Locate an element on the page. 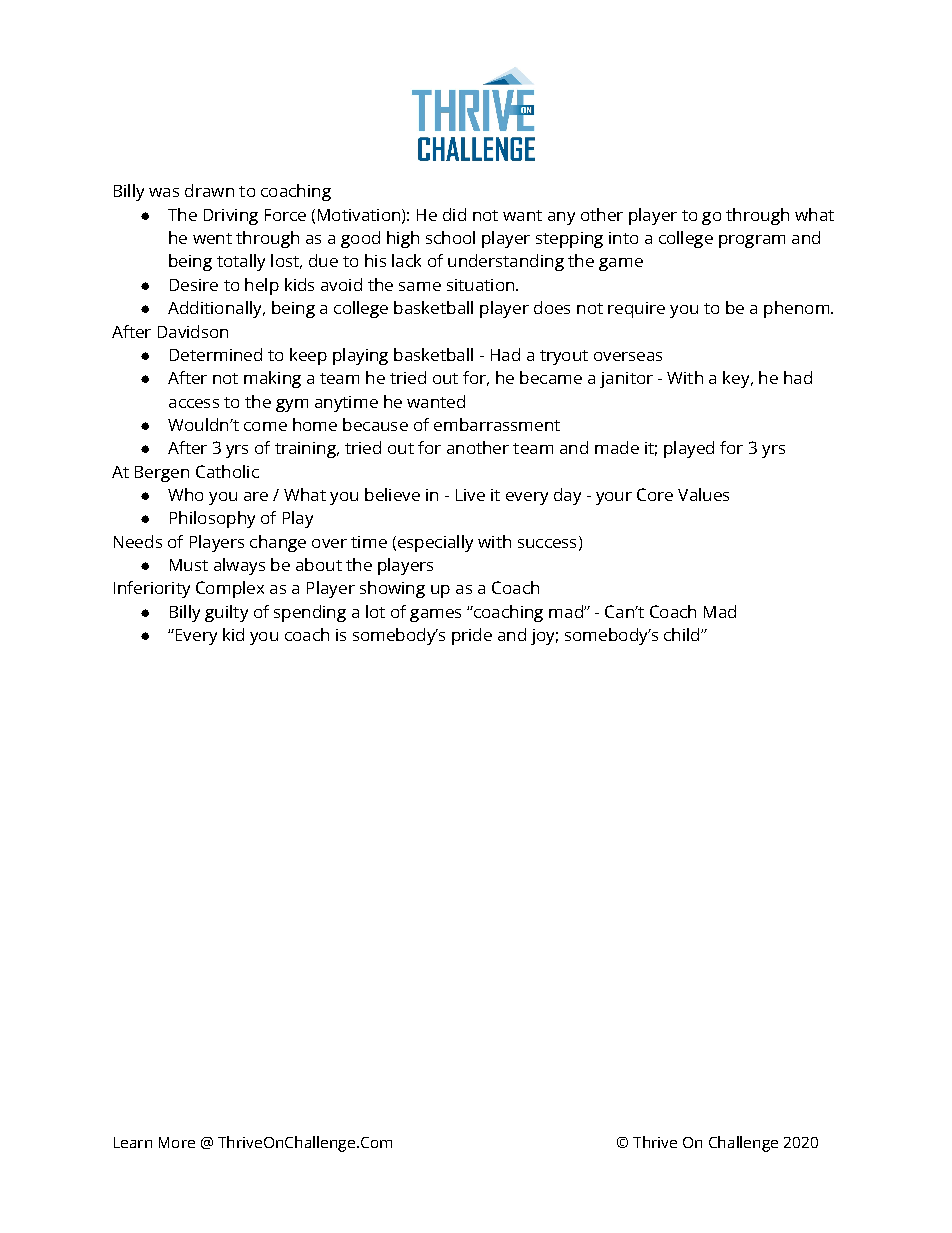 The image size is (952, 1233). program is located at coordinates (752, 241).
